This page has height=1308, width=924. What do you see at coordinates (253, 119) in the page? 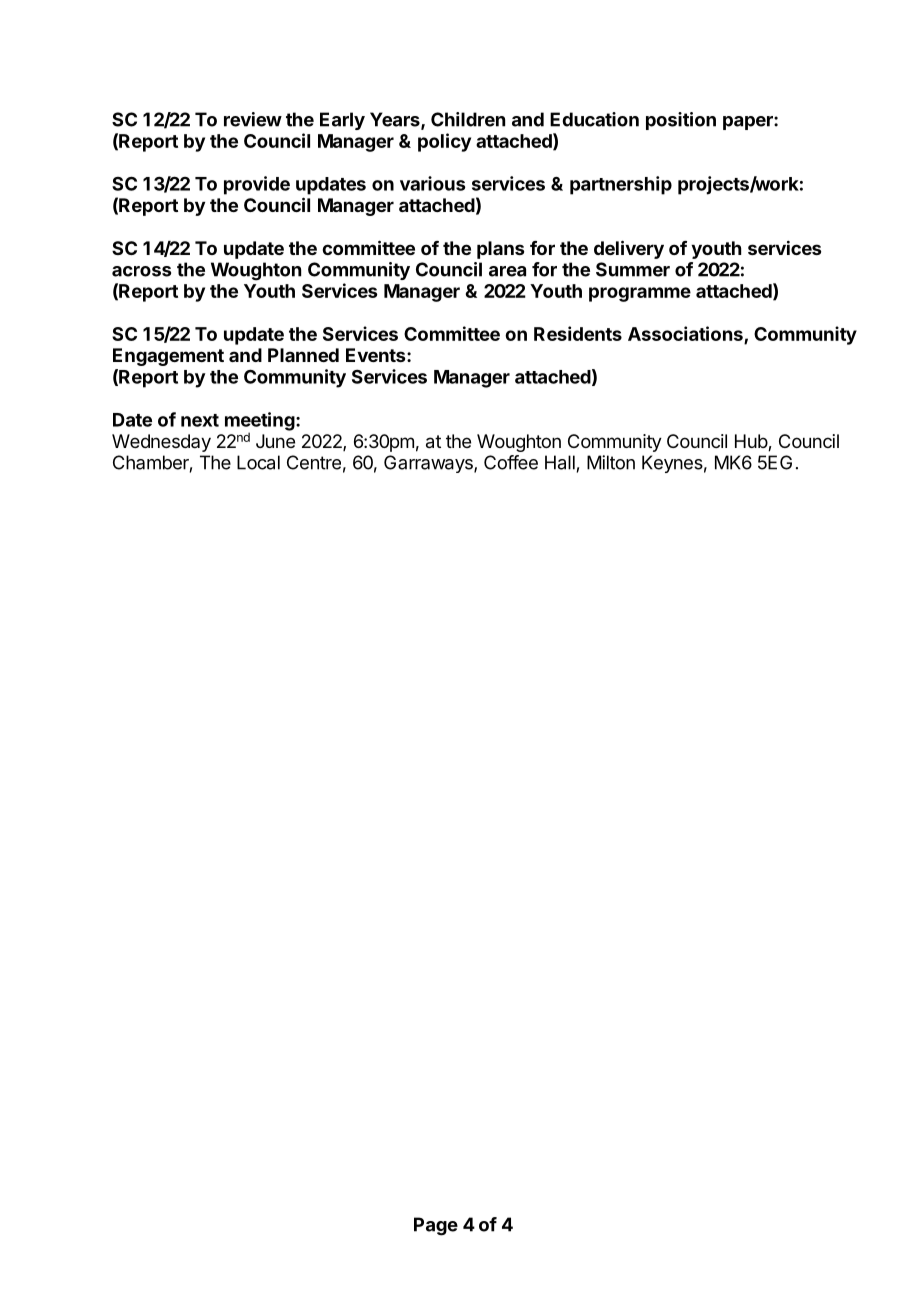
I see `review` at bounding box center [253, 119].
